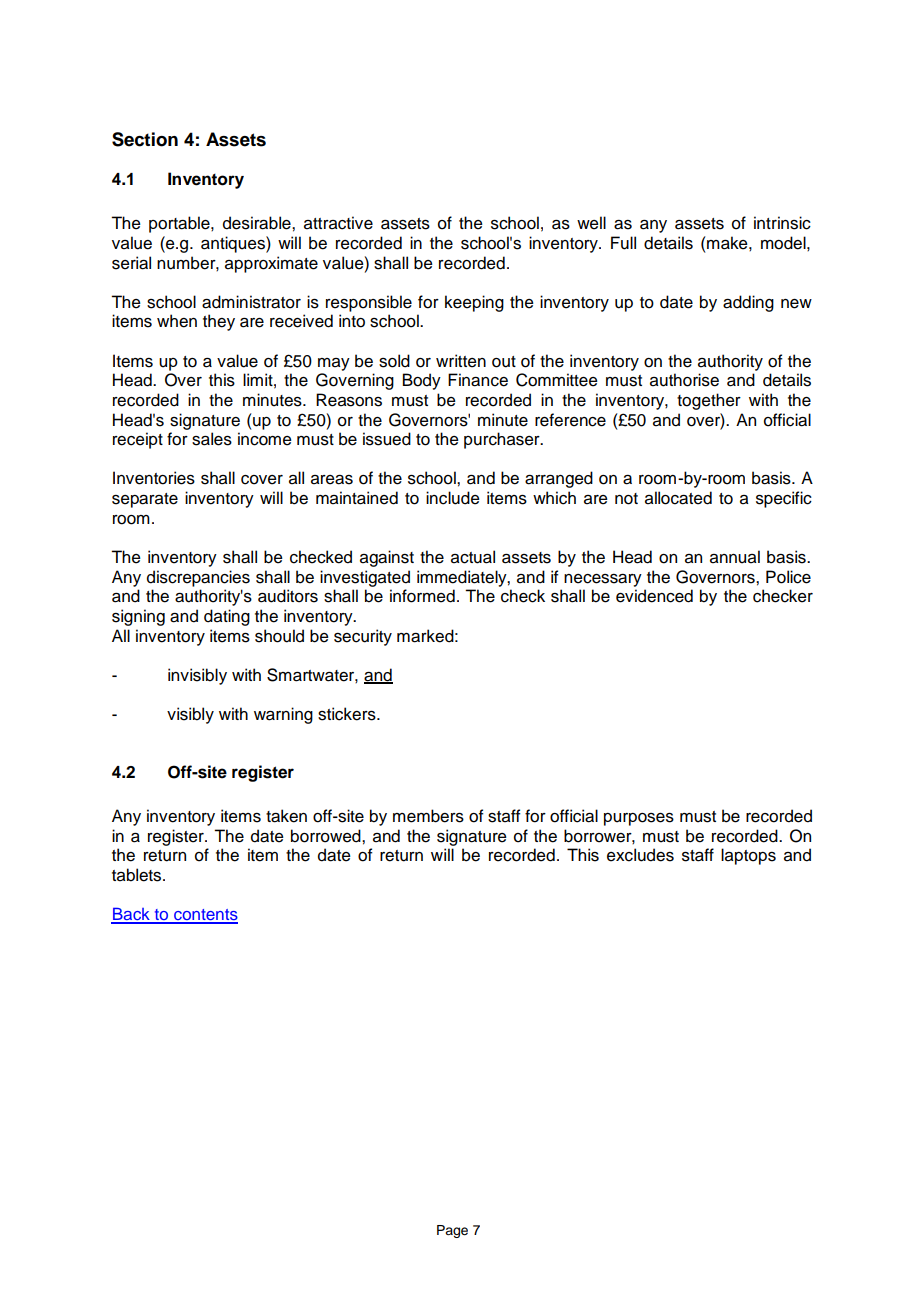  I want to click on together, so click(709, 401).
